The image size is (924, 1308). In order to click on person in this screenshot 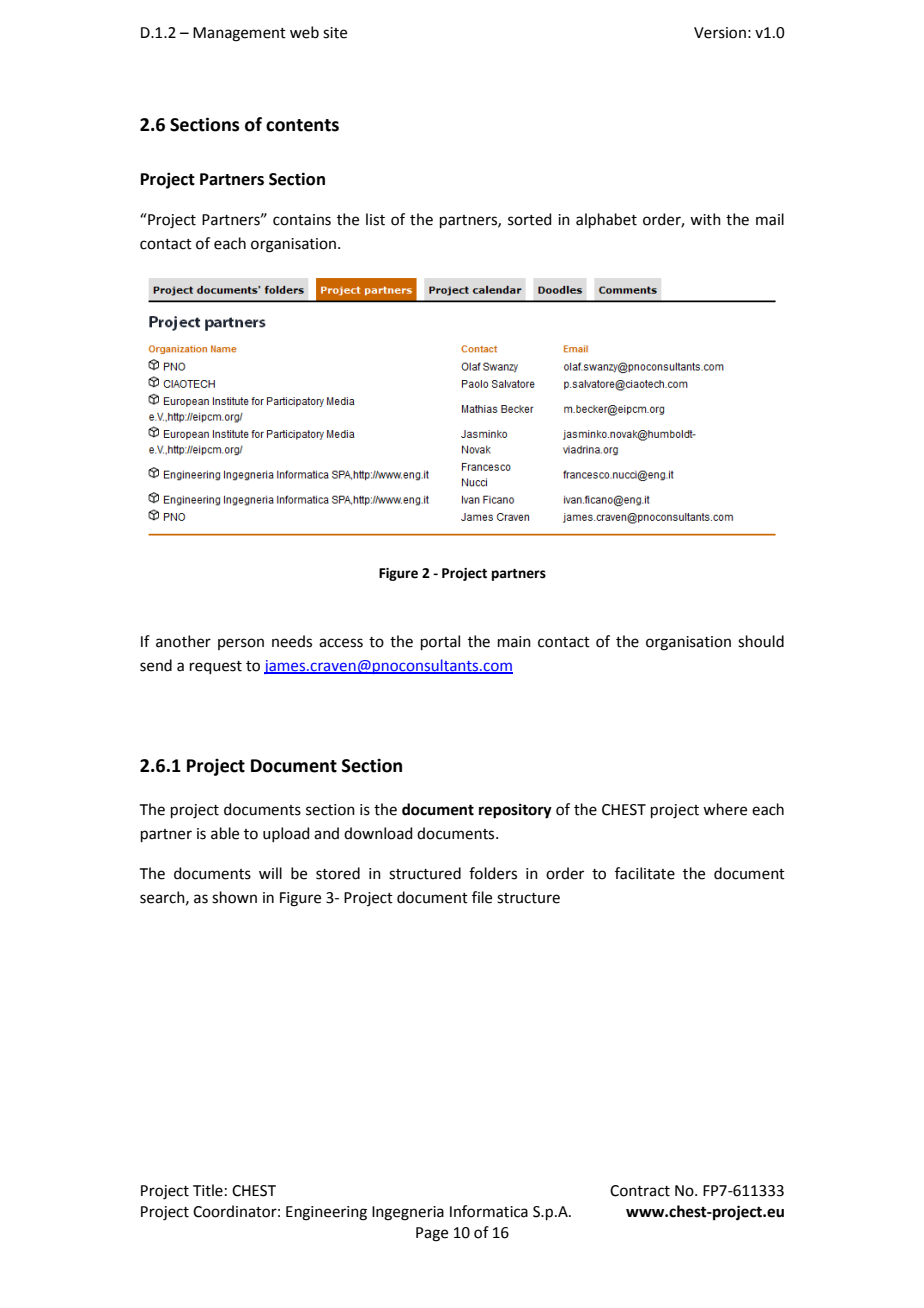, I will do `click(241, 644)`.
